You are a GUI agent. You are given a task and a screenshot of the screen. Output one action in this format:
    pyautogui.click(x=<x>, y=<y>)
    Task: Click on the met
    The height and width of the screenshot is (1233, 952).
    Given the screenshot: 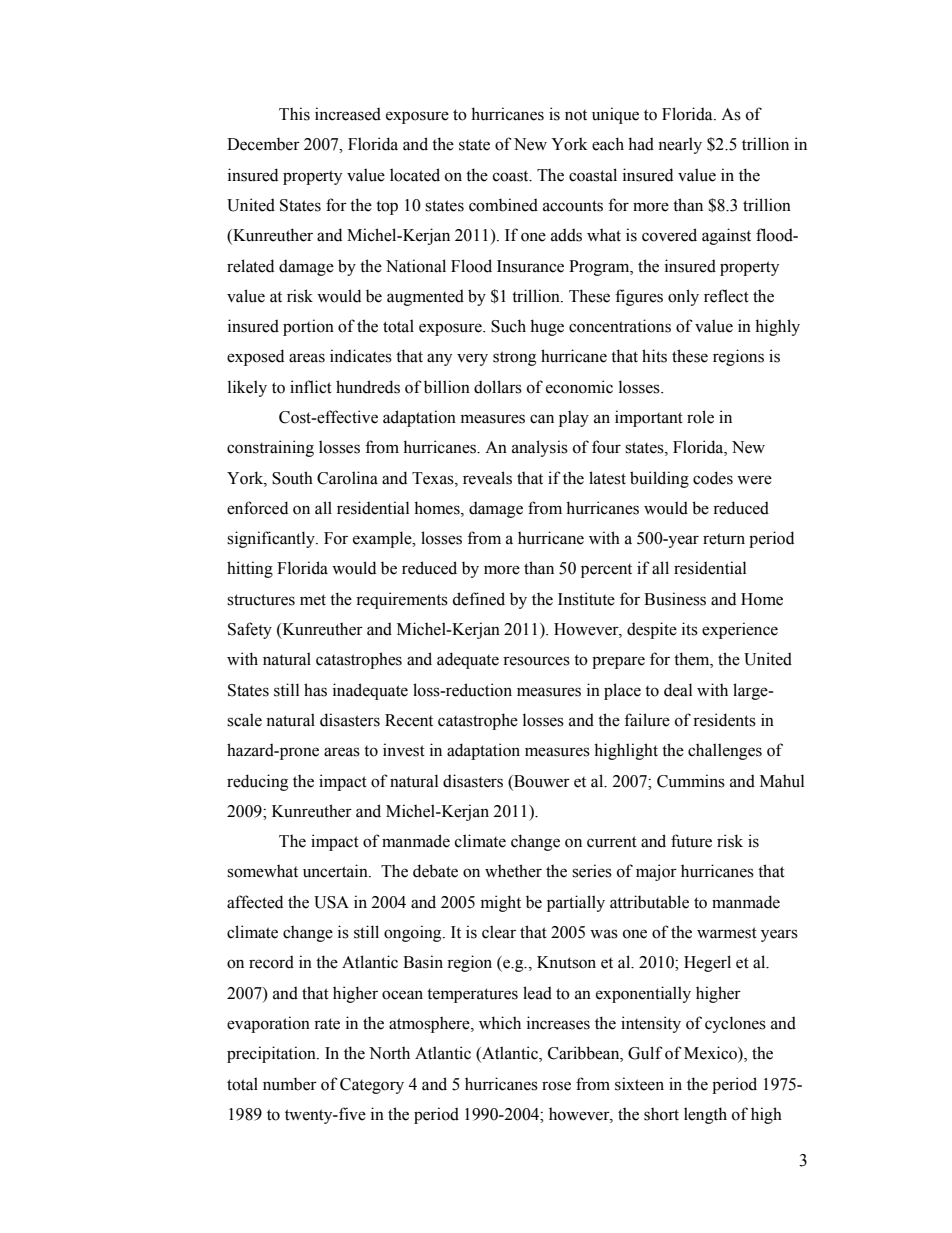 What is the action you would take?
    pyautogui.click(x=313, y=600)
